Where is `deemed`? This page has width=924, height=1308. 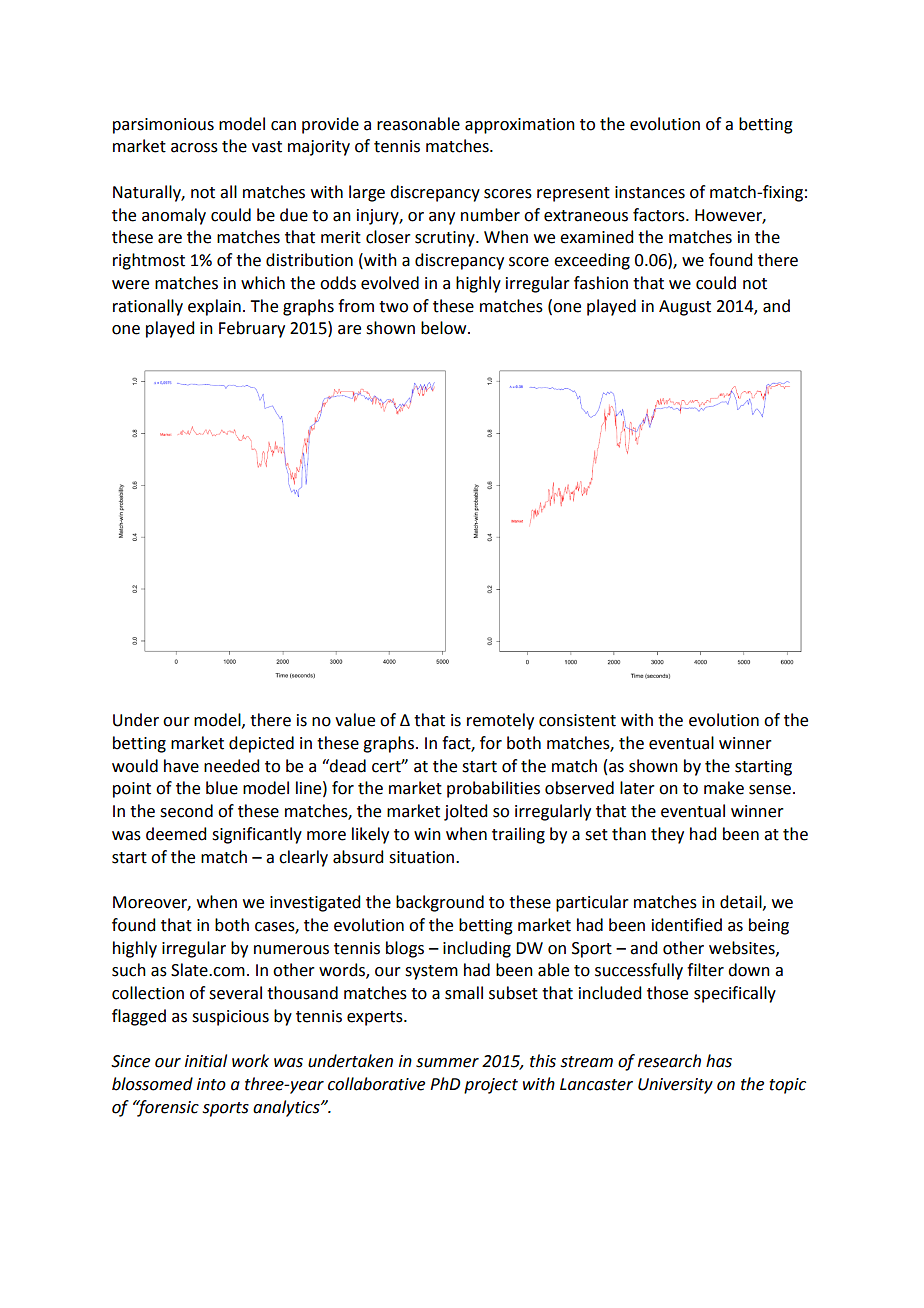 deemed is located at coordinates (176, 834).
